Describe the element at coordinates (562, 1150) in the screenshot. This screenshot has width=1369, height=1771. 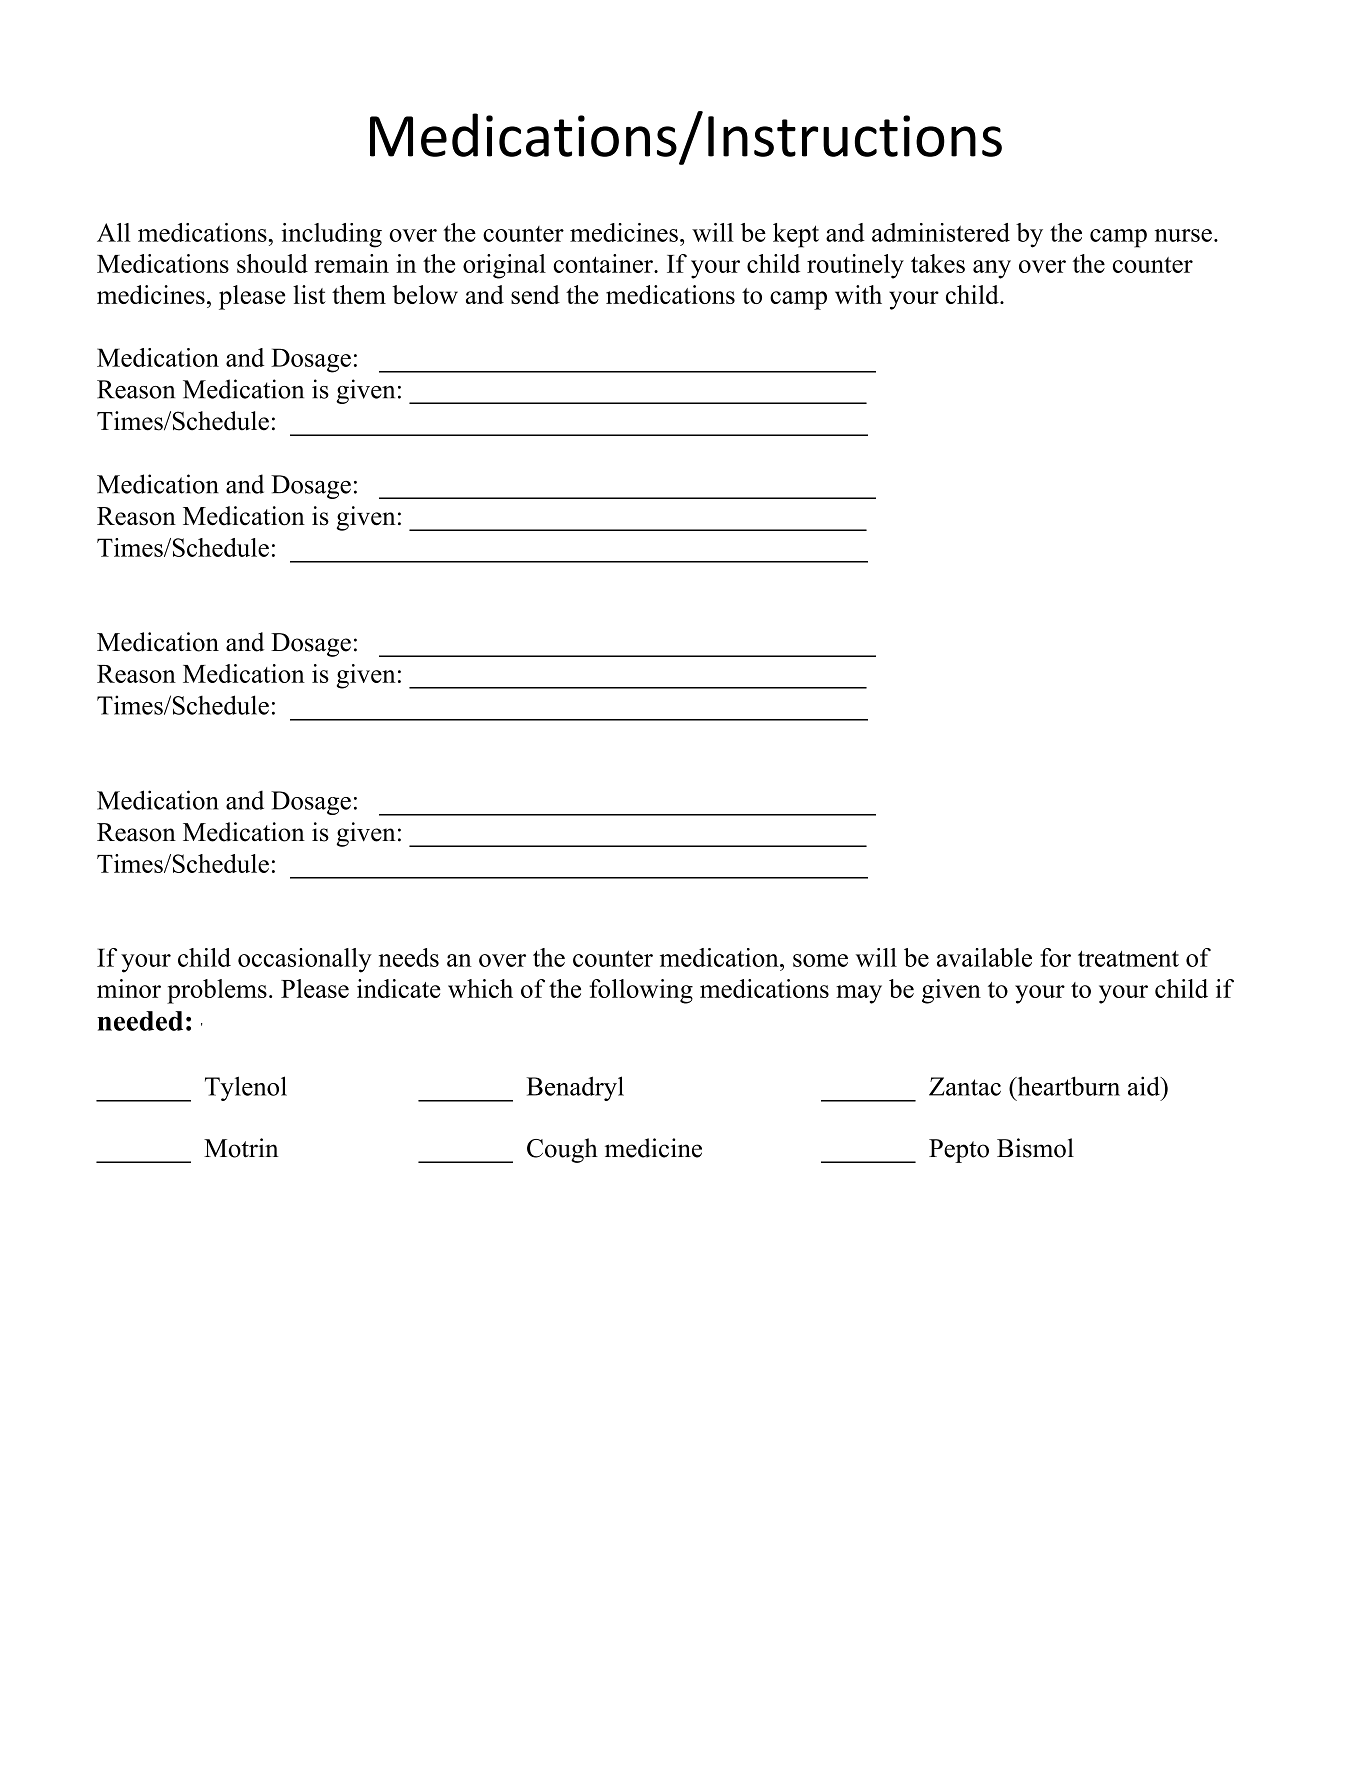
I see `Cough` at that location.
